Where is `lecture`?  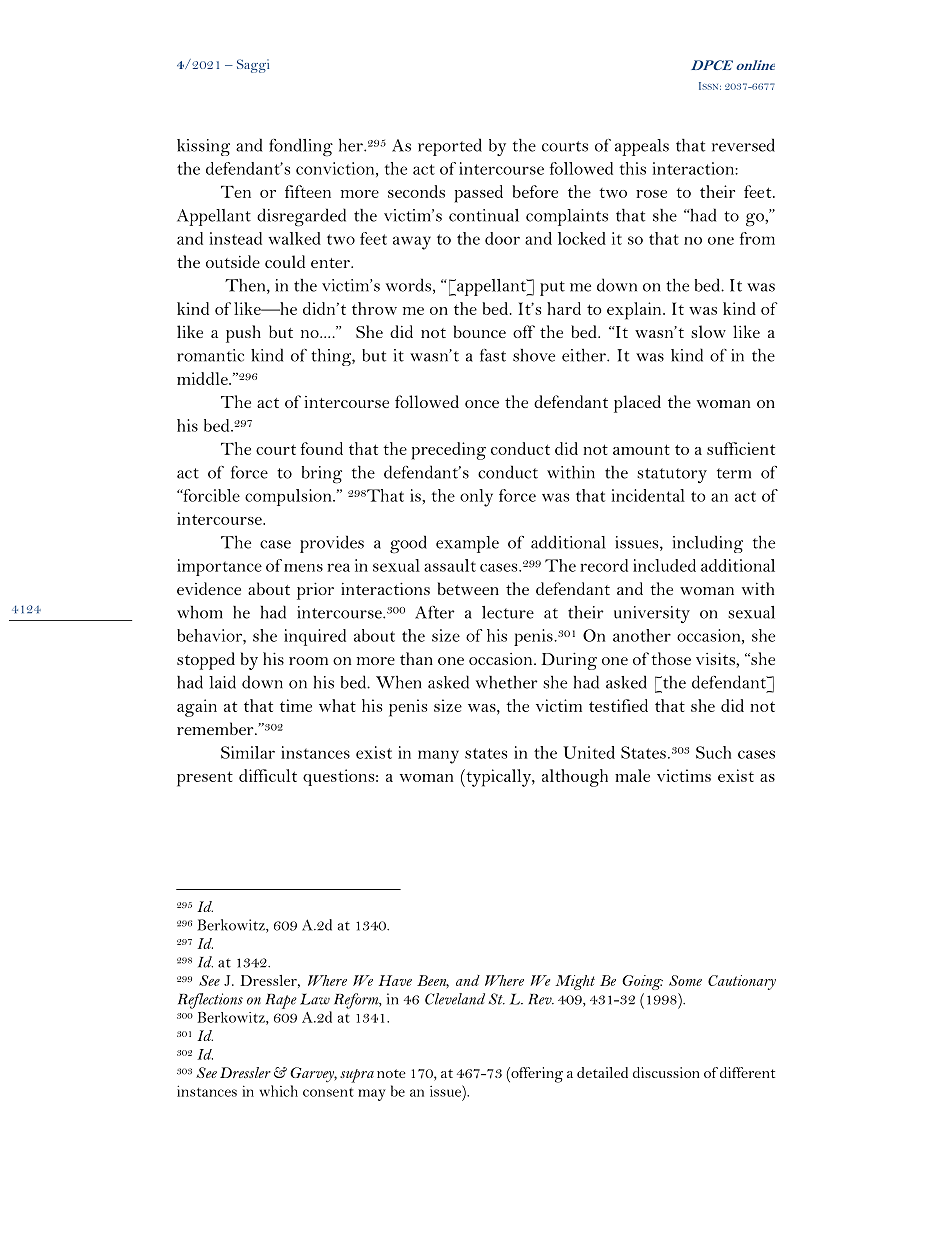
lecture is located at coordinates (508, 612).
